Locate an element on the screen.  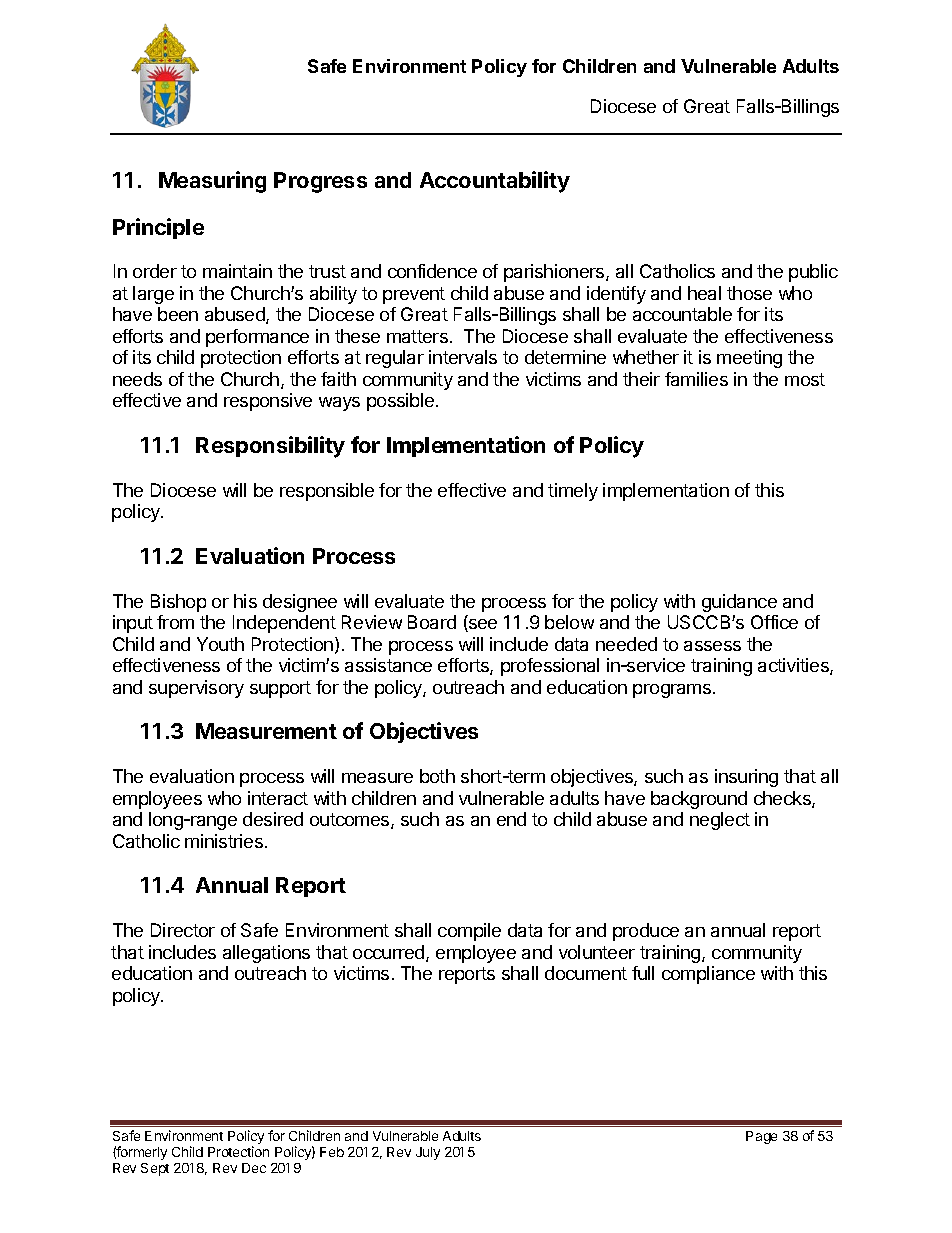
July is located at coordinates (428, 1153).
